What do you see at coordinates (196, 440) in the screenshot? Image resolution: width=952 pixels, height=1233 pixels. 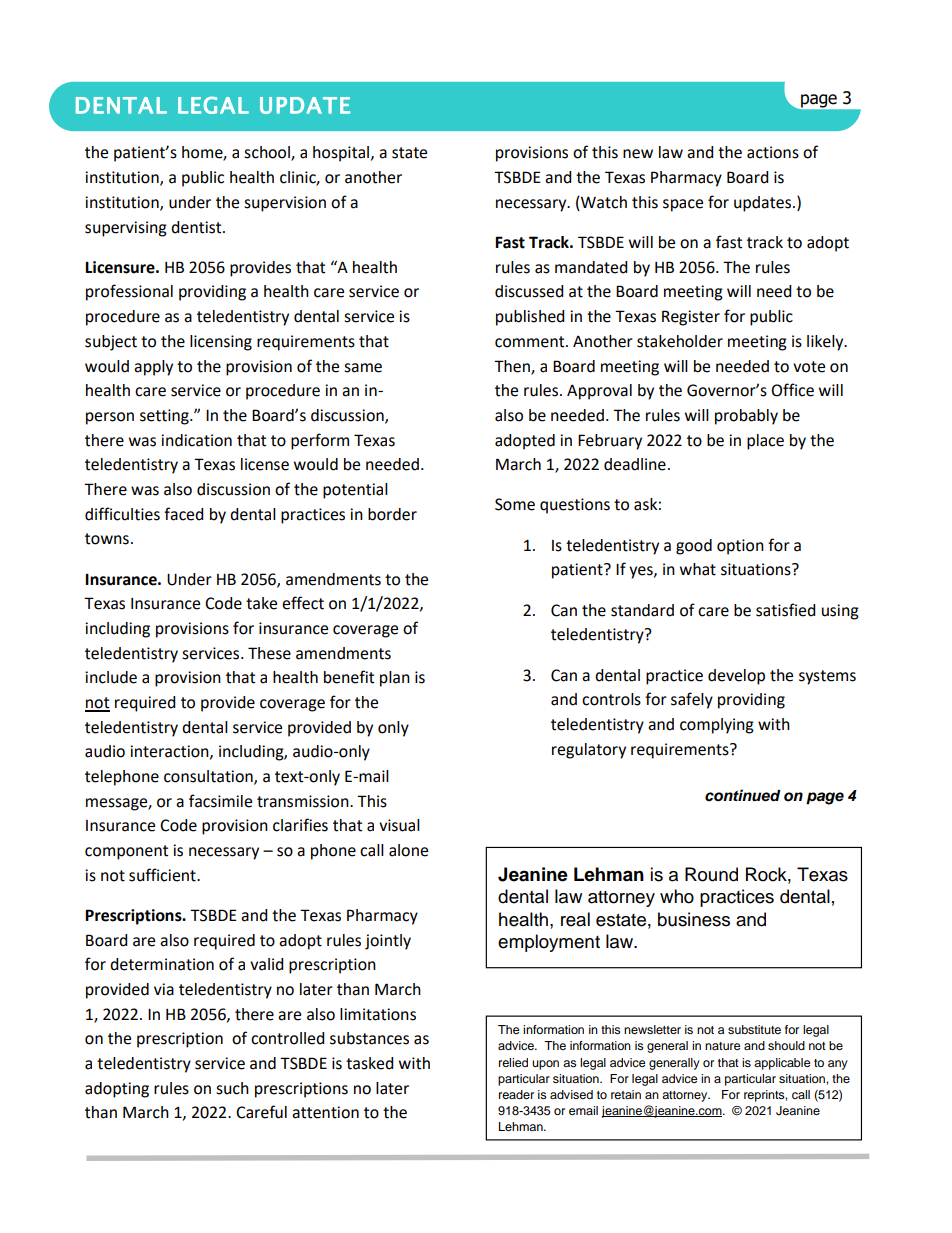 I see `indication` at bounding box center [196, 440].
